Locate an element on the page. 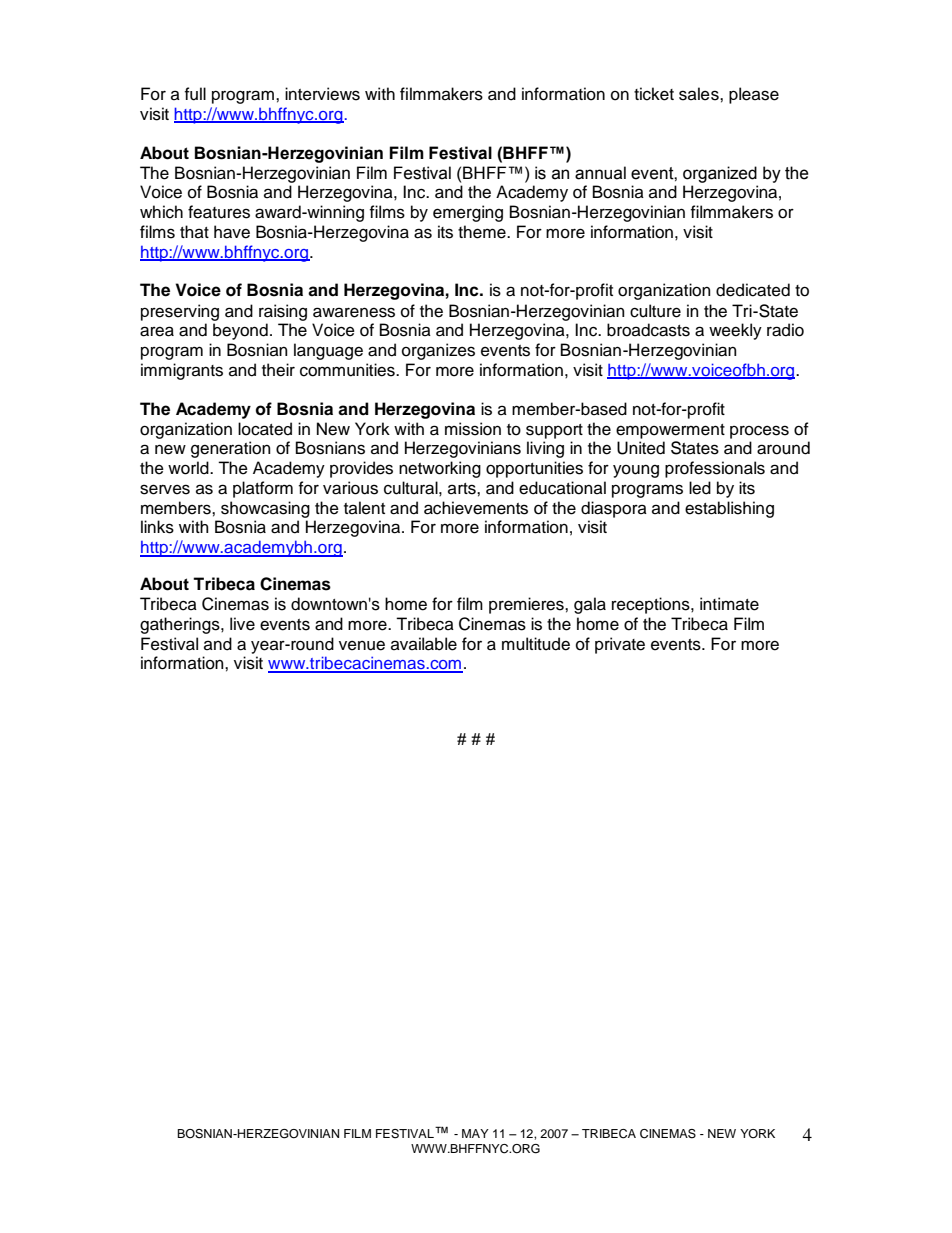 The image size is (952, 1233). generation is located at coordinates (231, 449).
